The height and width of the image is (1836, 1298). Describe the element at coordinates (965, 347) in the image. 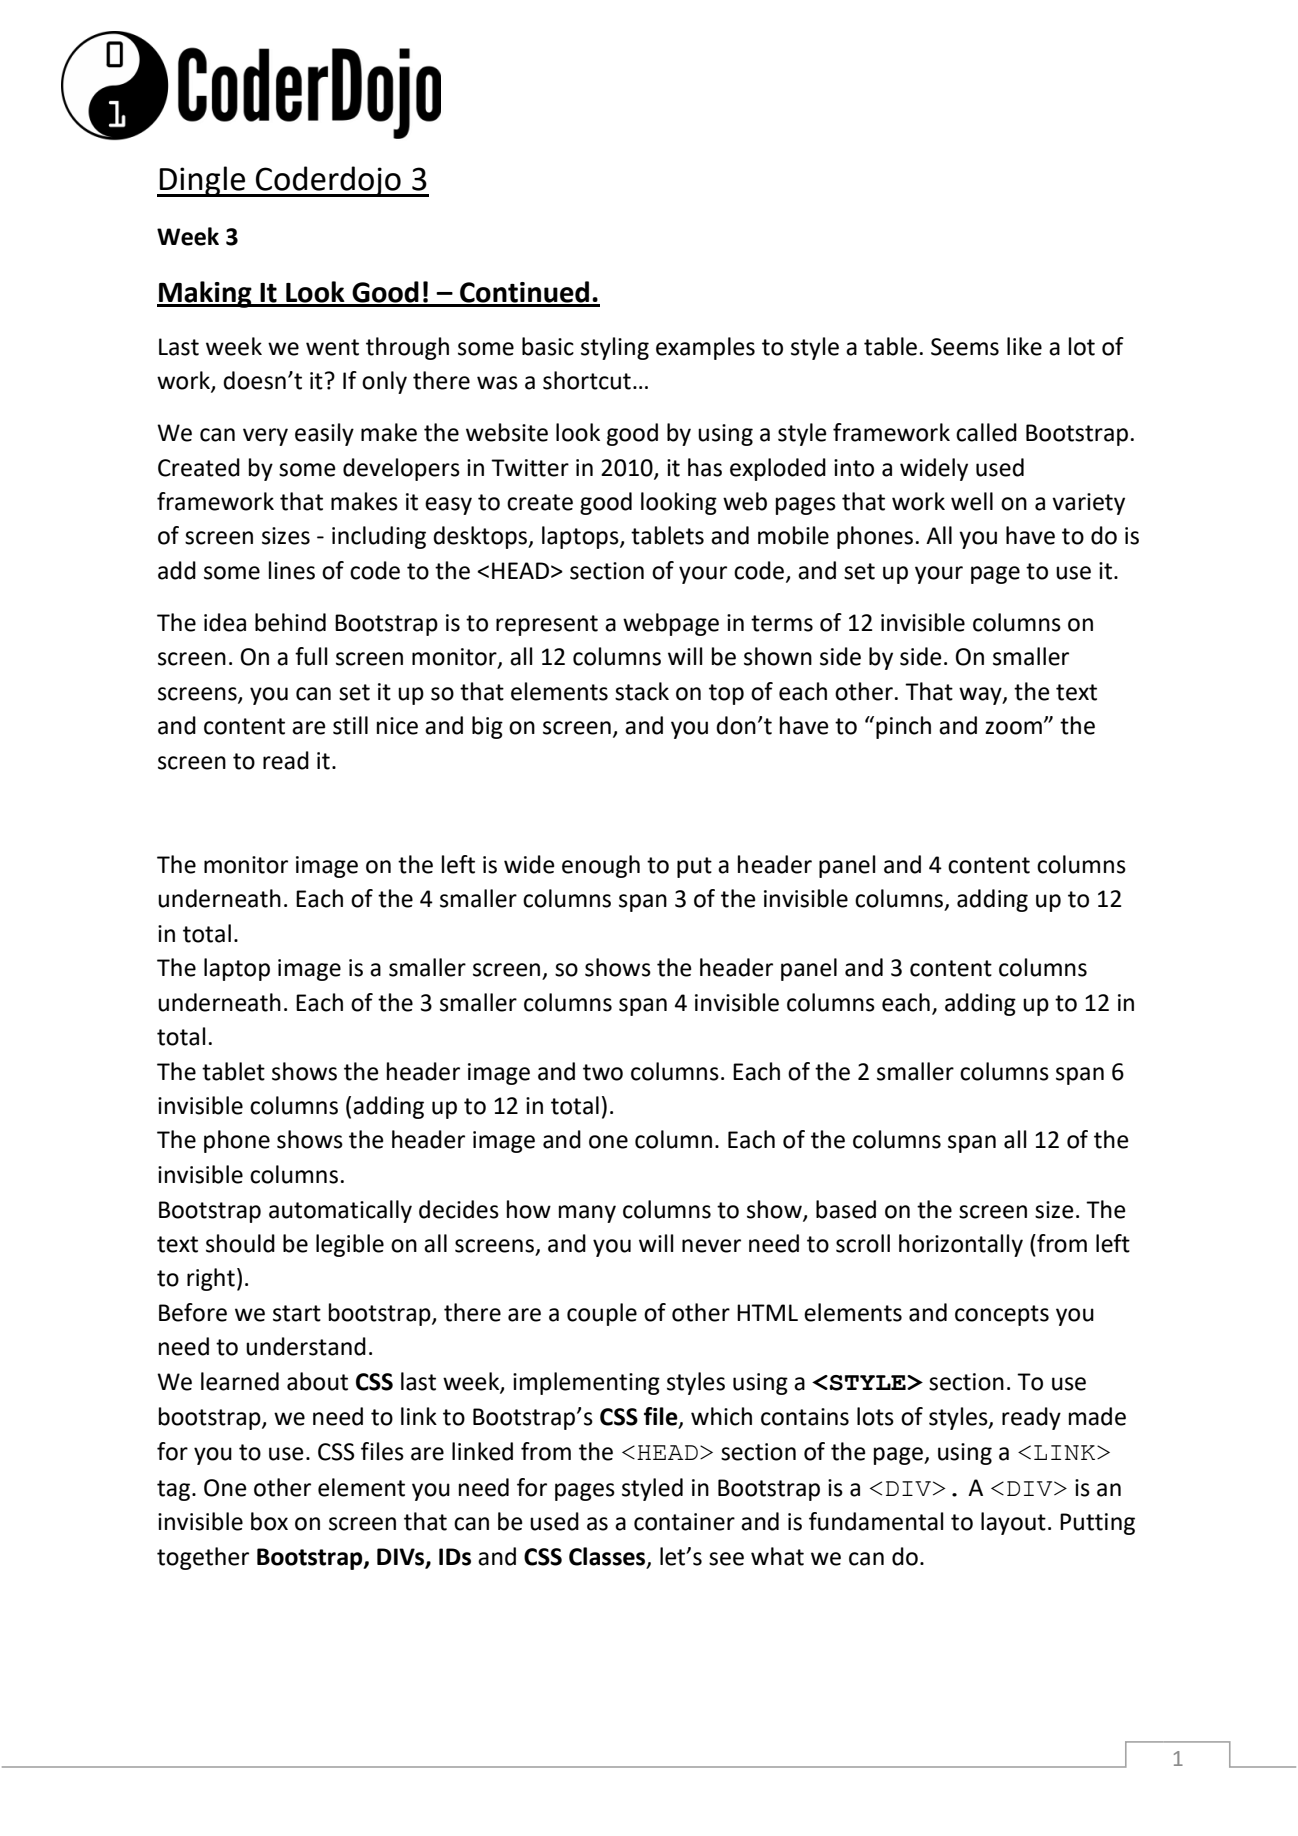

I see `Seems` at that location.
